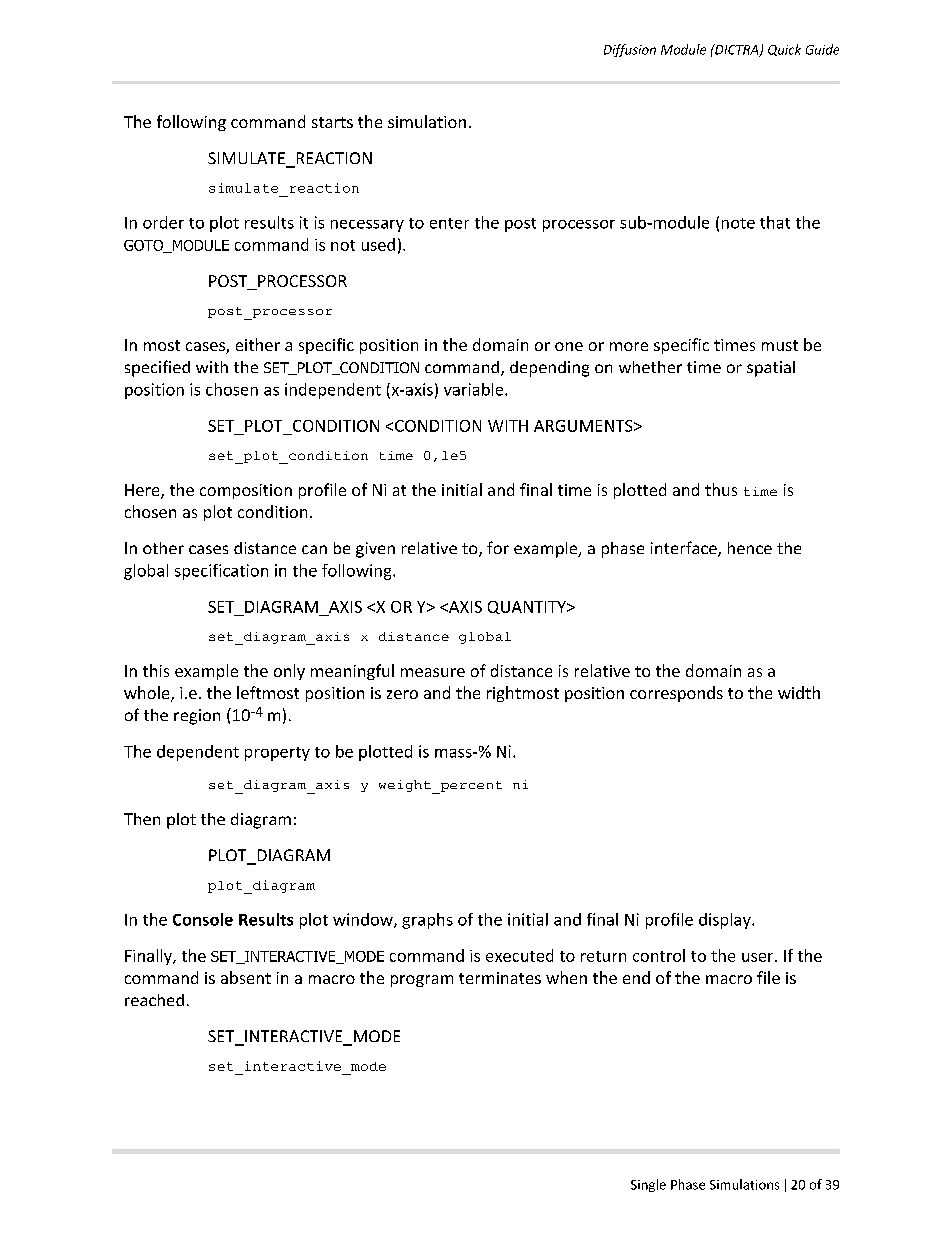  Describe the element at coordinates (475, 389) in the screenshot. I see `variable` at that location.
